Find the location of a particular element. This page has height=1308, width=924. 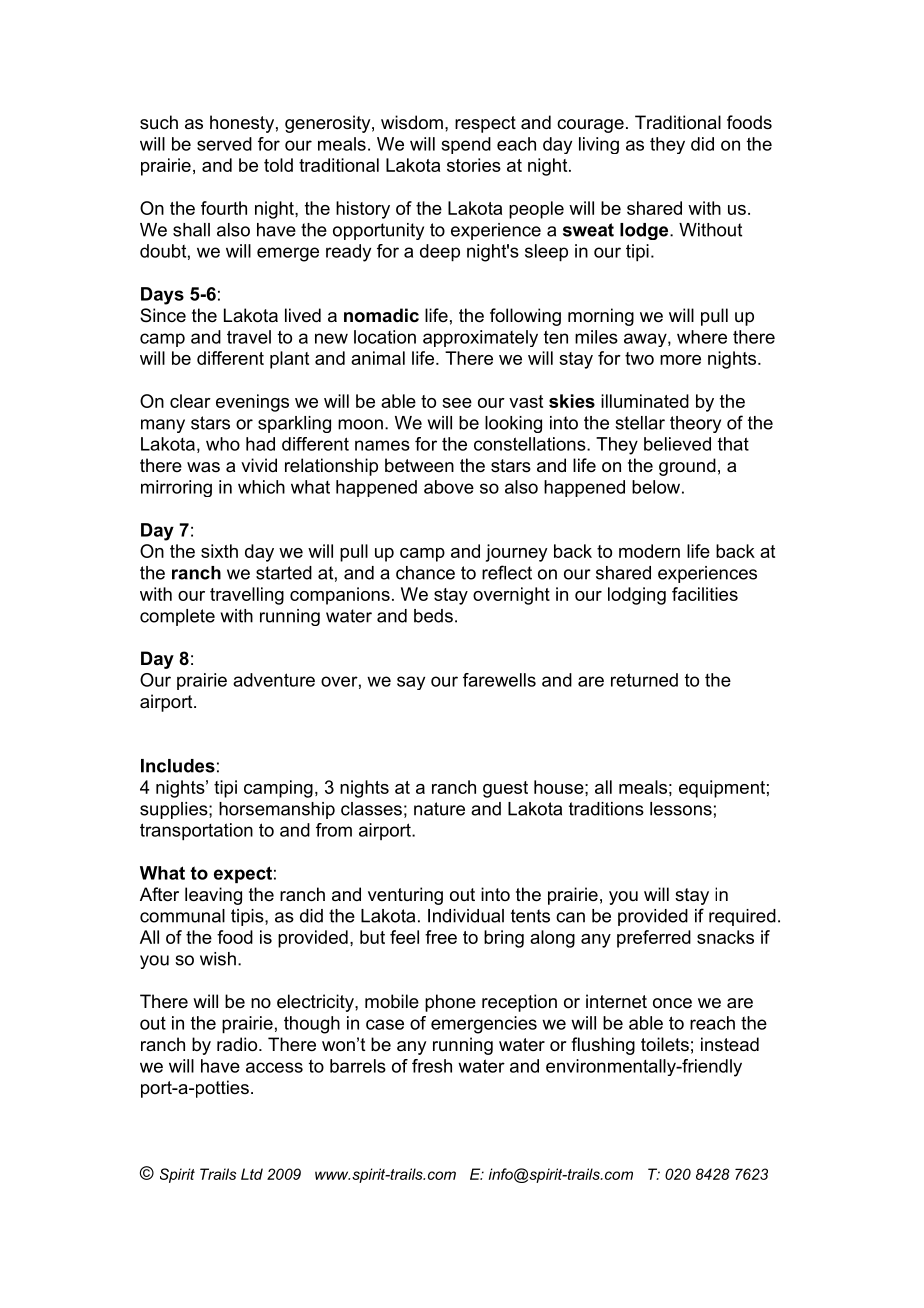

horsemanship is located at coordinates (277, 810).
